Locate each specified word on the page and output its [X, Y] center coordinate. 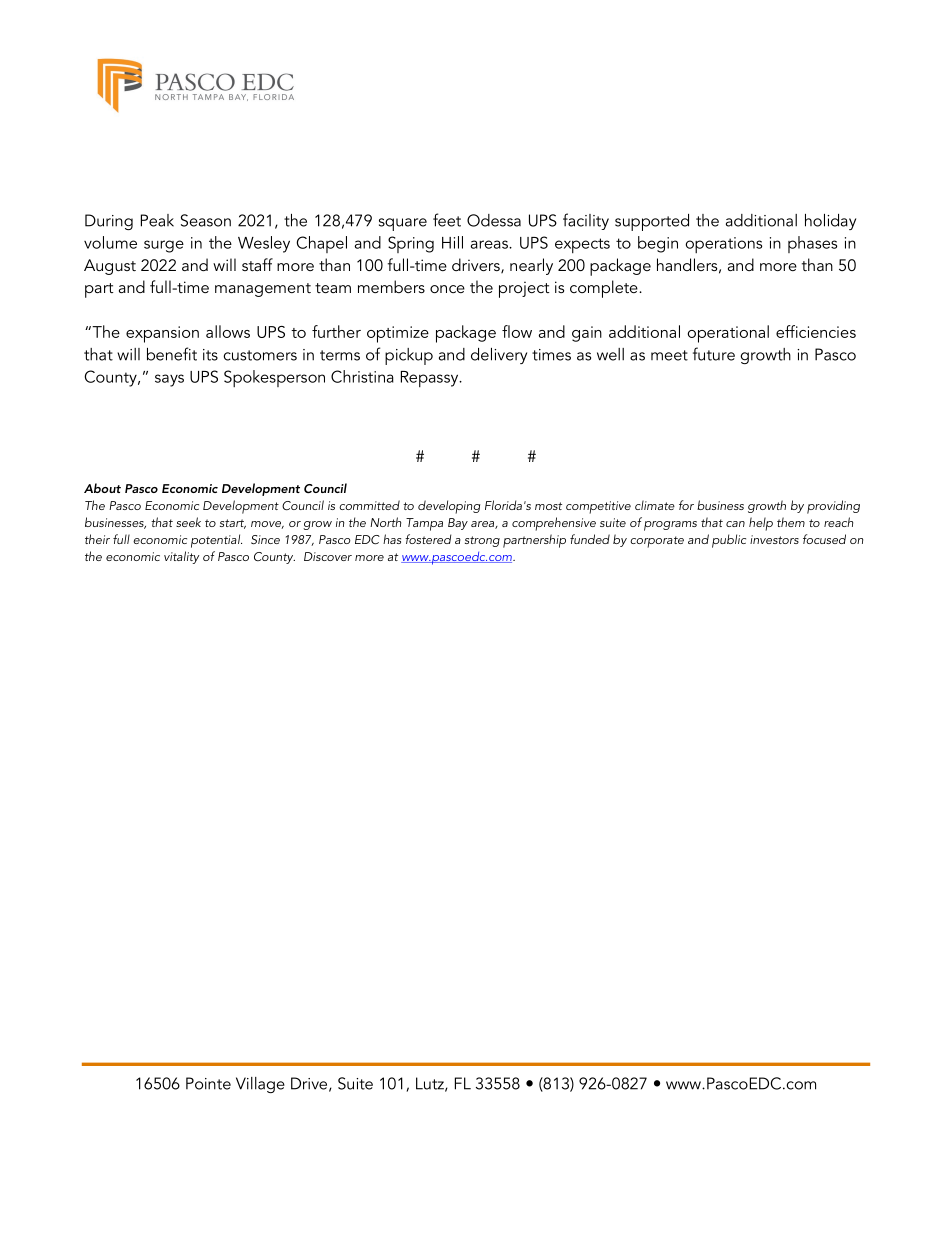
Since [265, 539]
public [729, 541]
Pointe [208, 1083]
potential [216, 541]
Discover [328, 556]
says [169, 380]
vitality [181, 557]
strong [482, 541]
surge [164, 246]
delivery [499, 356]
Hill [452, 242]
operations [723, 245]
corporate [657, 542]
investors [774, 539]
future [714, 354]
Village [260, 1085]
